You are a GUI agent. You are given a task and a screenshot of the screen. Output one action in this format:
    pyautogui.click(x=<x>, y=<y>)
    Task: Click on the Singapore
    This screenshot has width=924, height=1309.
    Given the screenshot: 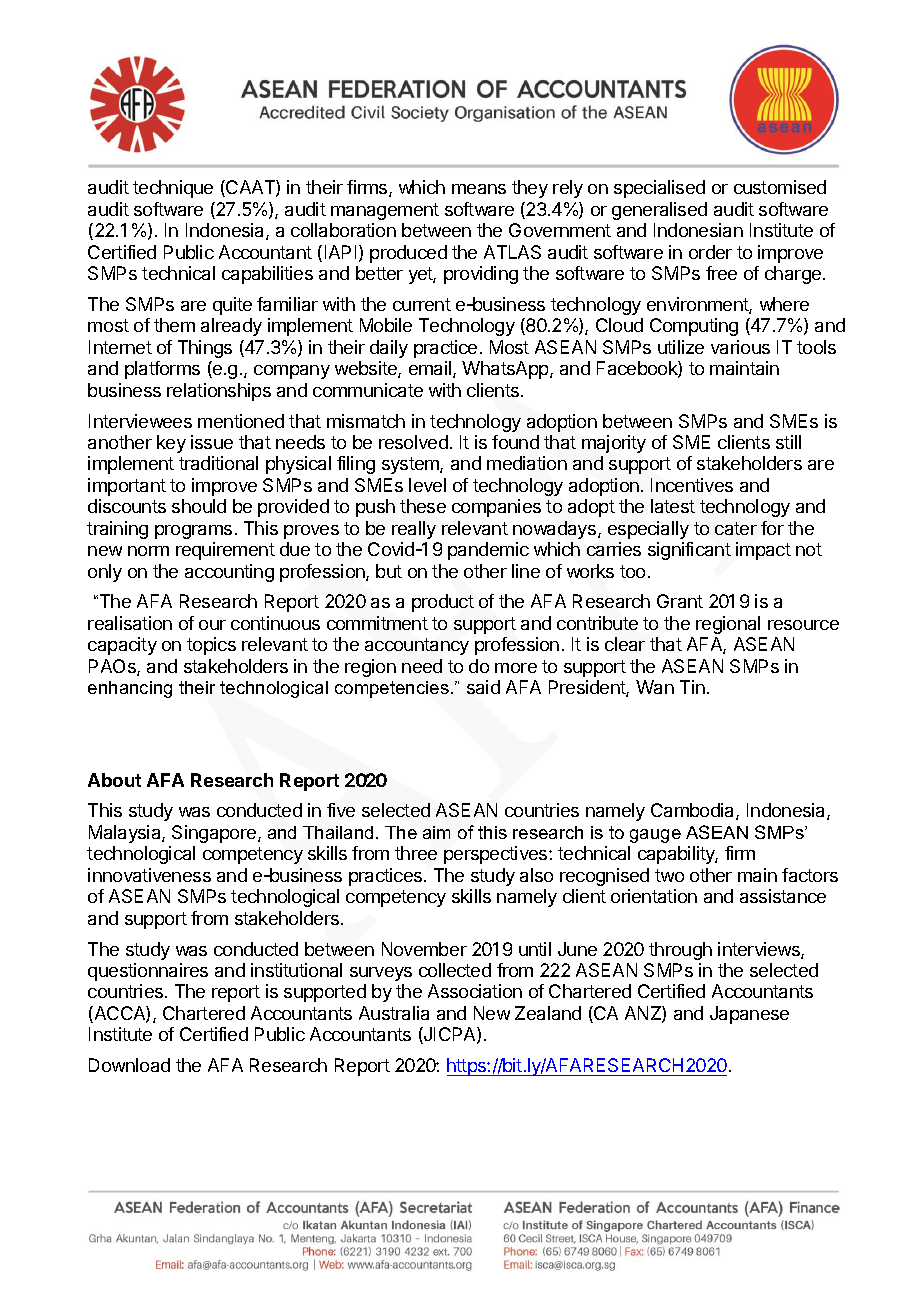 What is the action you would take?
    pyautogui.click(x=215, y=834)
